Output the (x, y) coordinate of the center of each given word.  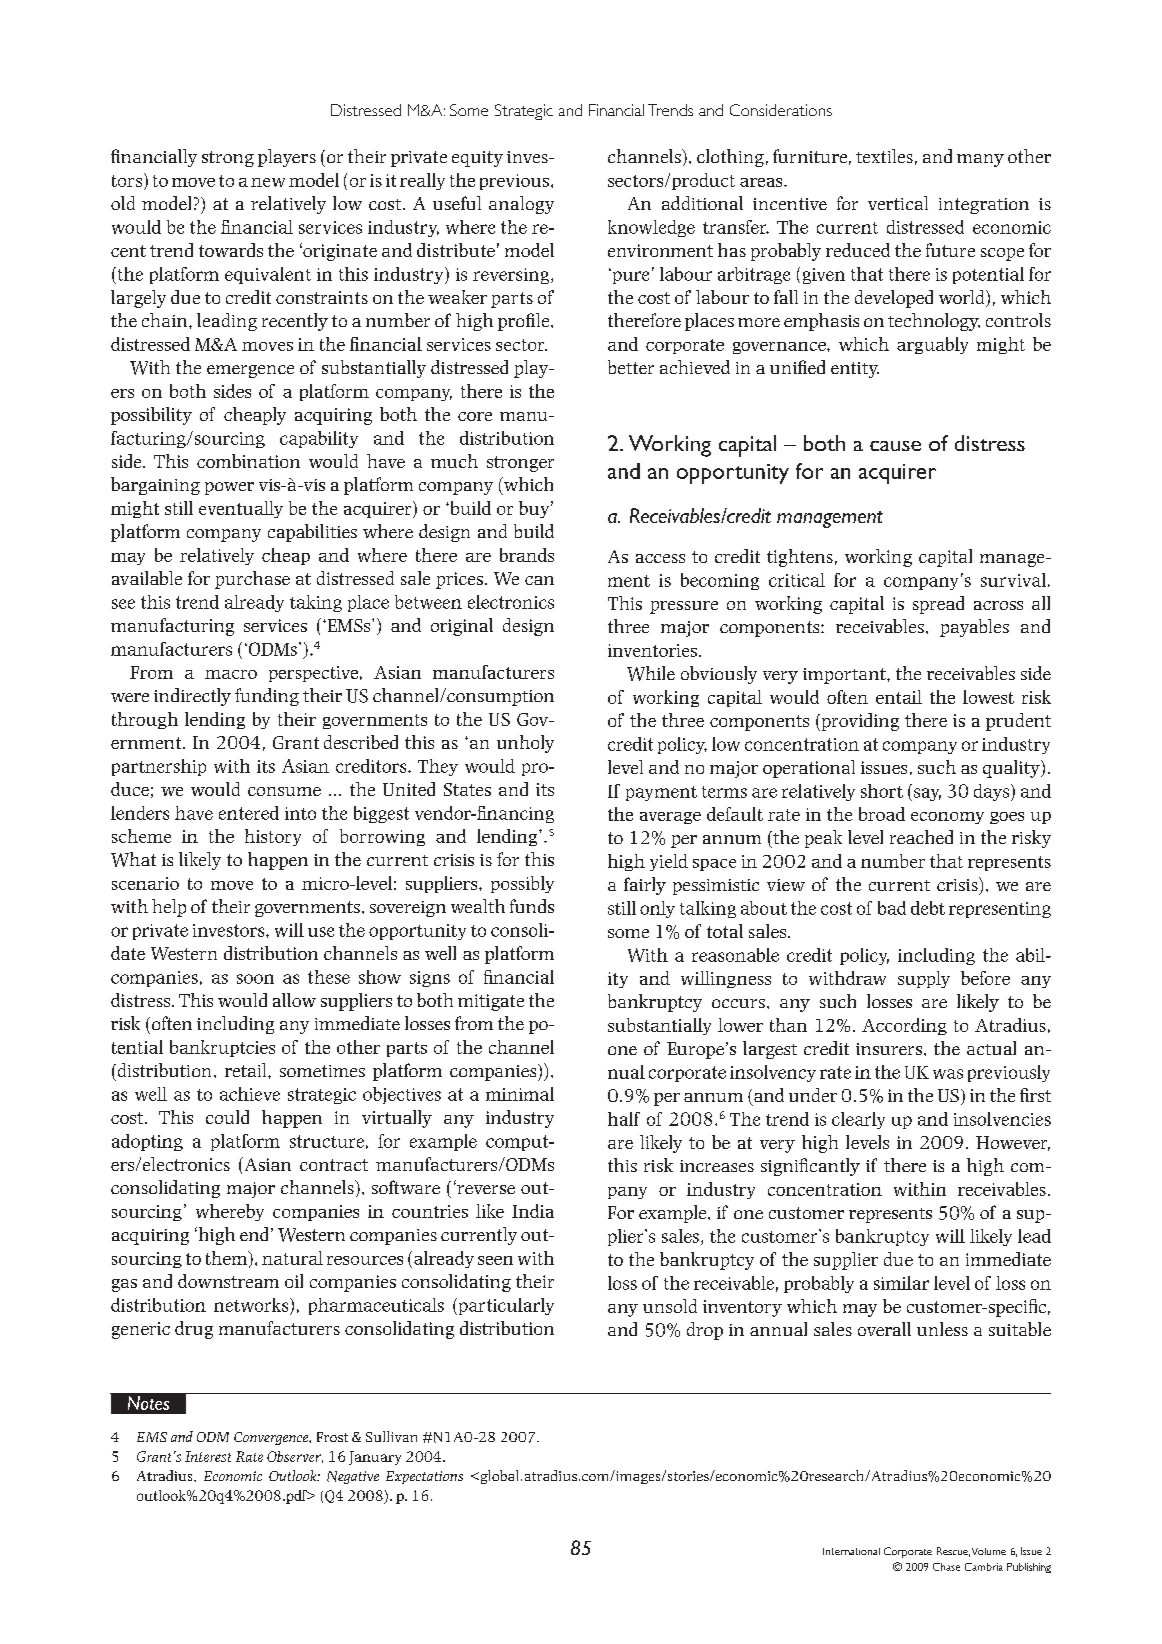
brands (527, 555)
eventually (241, 509)
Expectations (424, 1477)
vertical (898, 203)
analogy (521, 205)
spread (938, 605)
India (533, 1211)
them (228, 1259)
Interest (208, 1456)
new (268, 182)
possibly (522, 884)
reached (921, 837)
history (273, 837)
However (1013, 1143)
